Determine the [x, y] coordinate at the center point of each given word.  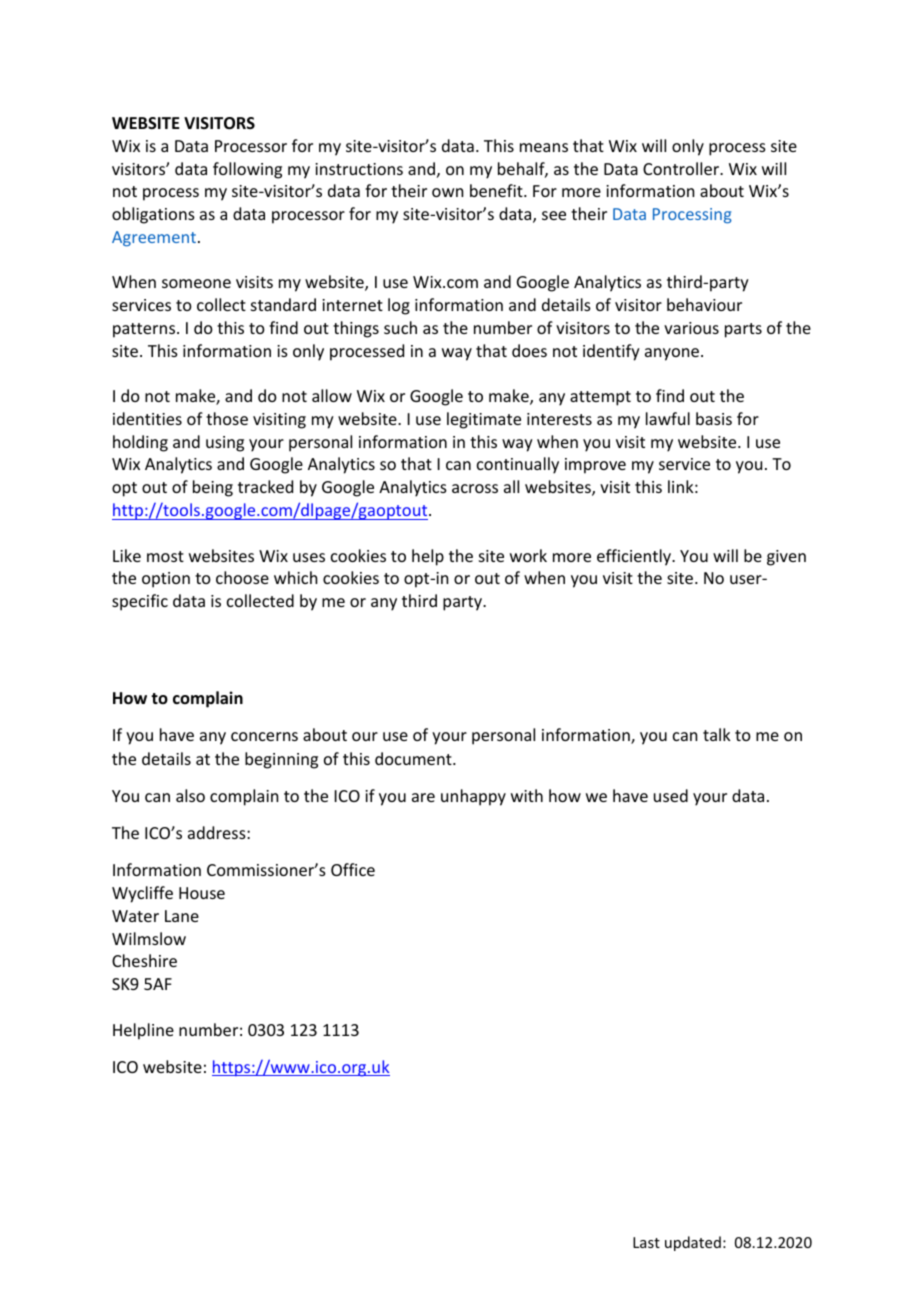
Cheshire [144, 960]
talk [717, 734]
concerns [264, 736]
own [447, 192]
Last [646, 1242]
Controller [682, 168]
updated [693, 1243]
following [247, 170]
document [414, 758]
